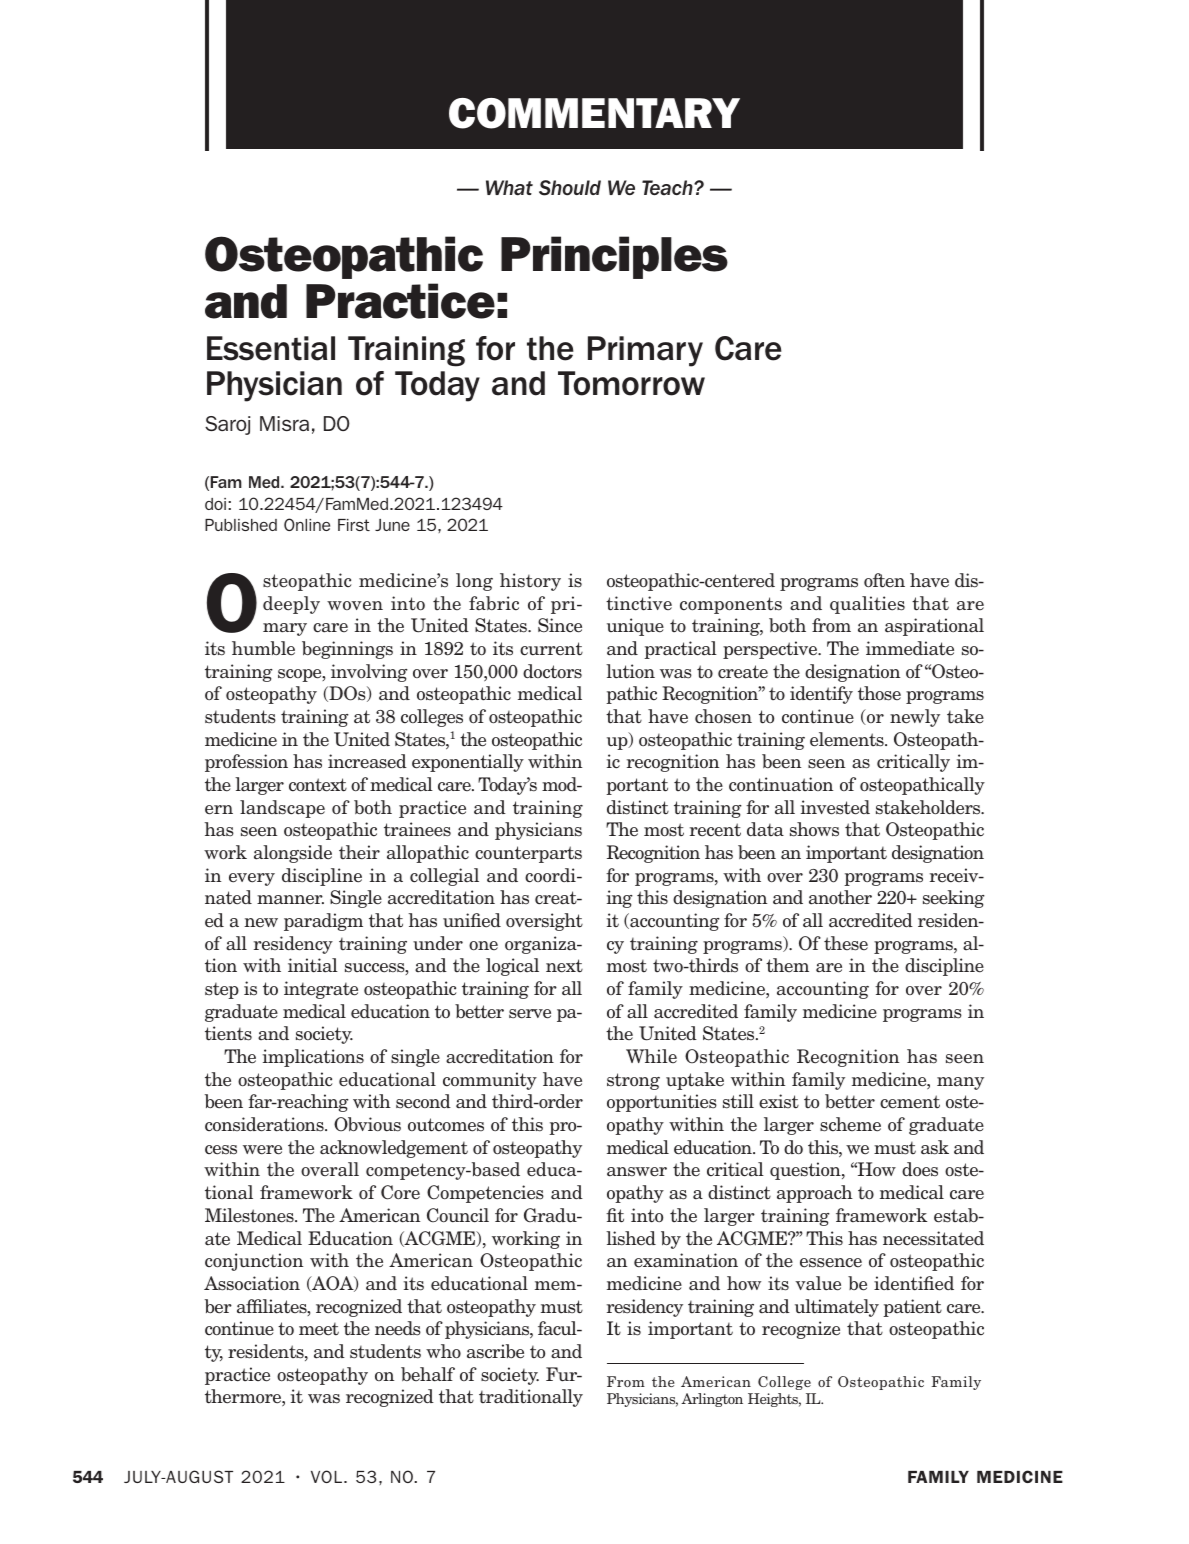 The height and width of the screenshot is (1544, 1189). I want to click on Online, so click(307, 524).
